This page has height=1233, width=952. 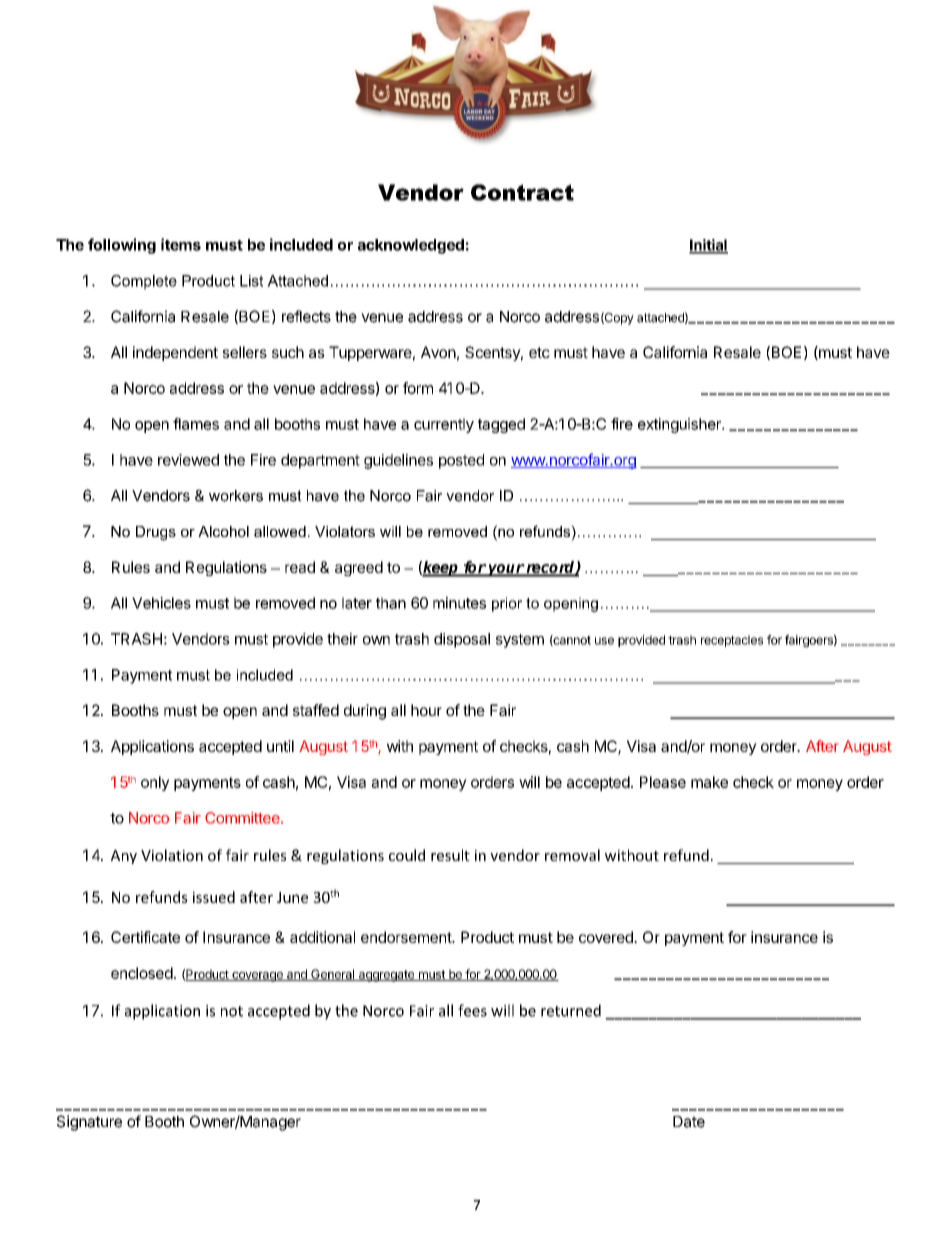 What do you see at coordinates (472, 1010) in the page?
I see `fees` at bounding box center [472, 1010].
